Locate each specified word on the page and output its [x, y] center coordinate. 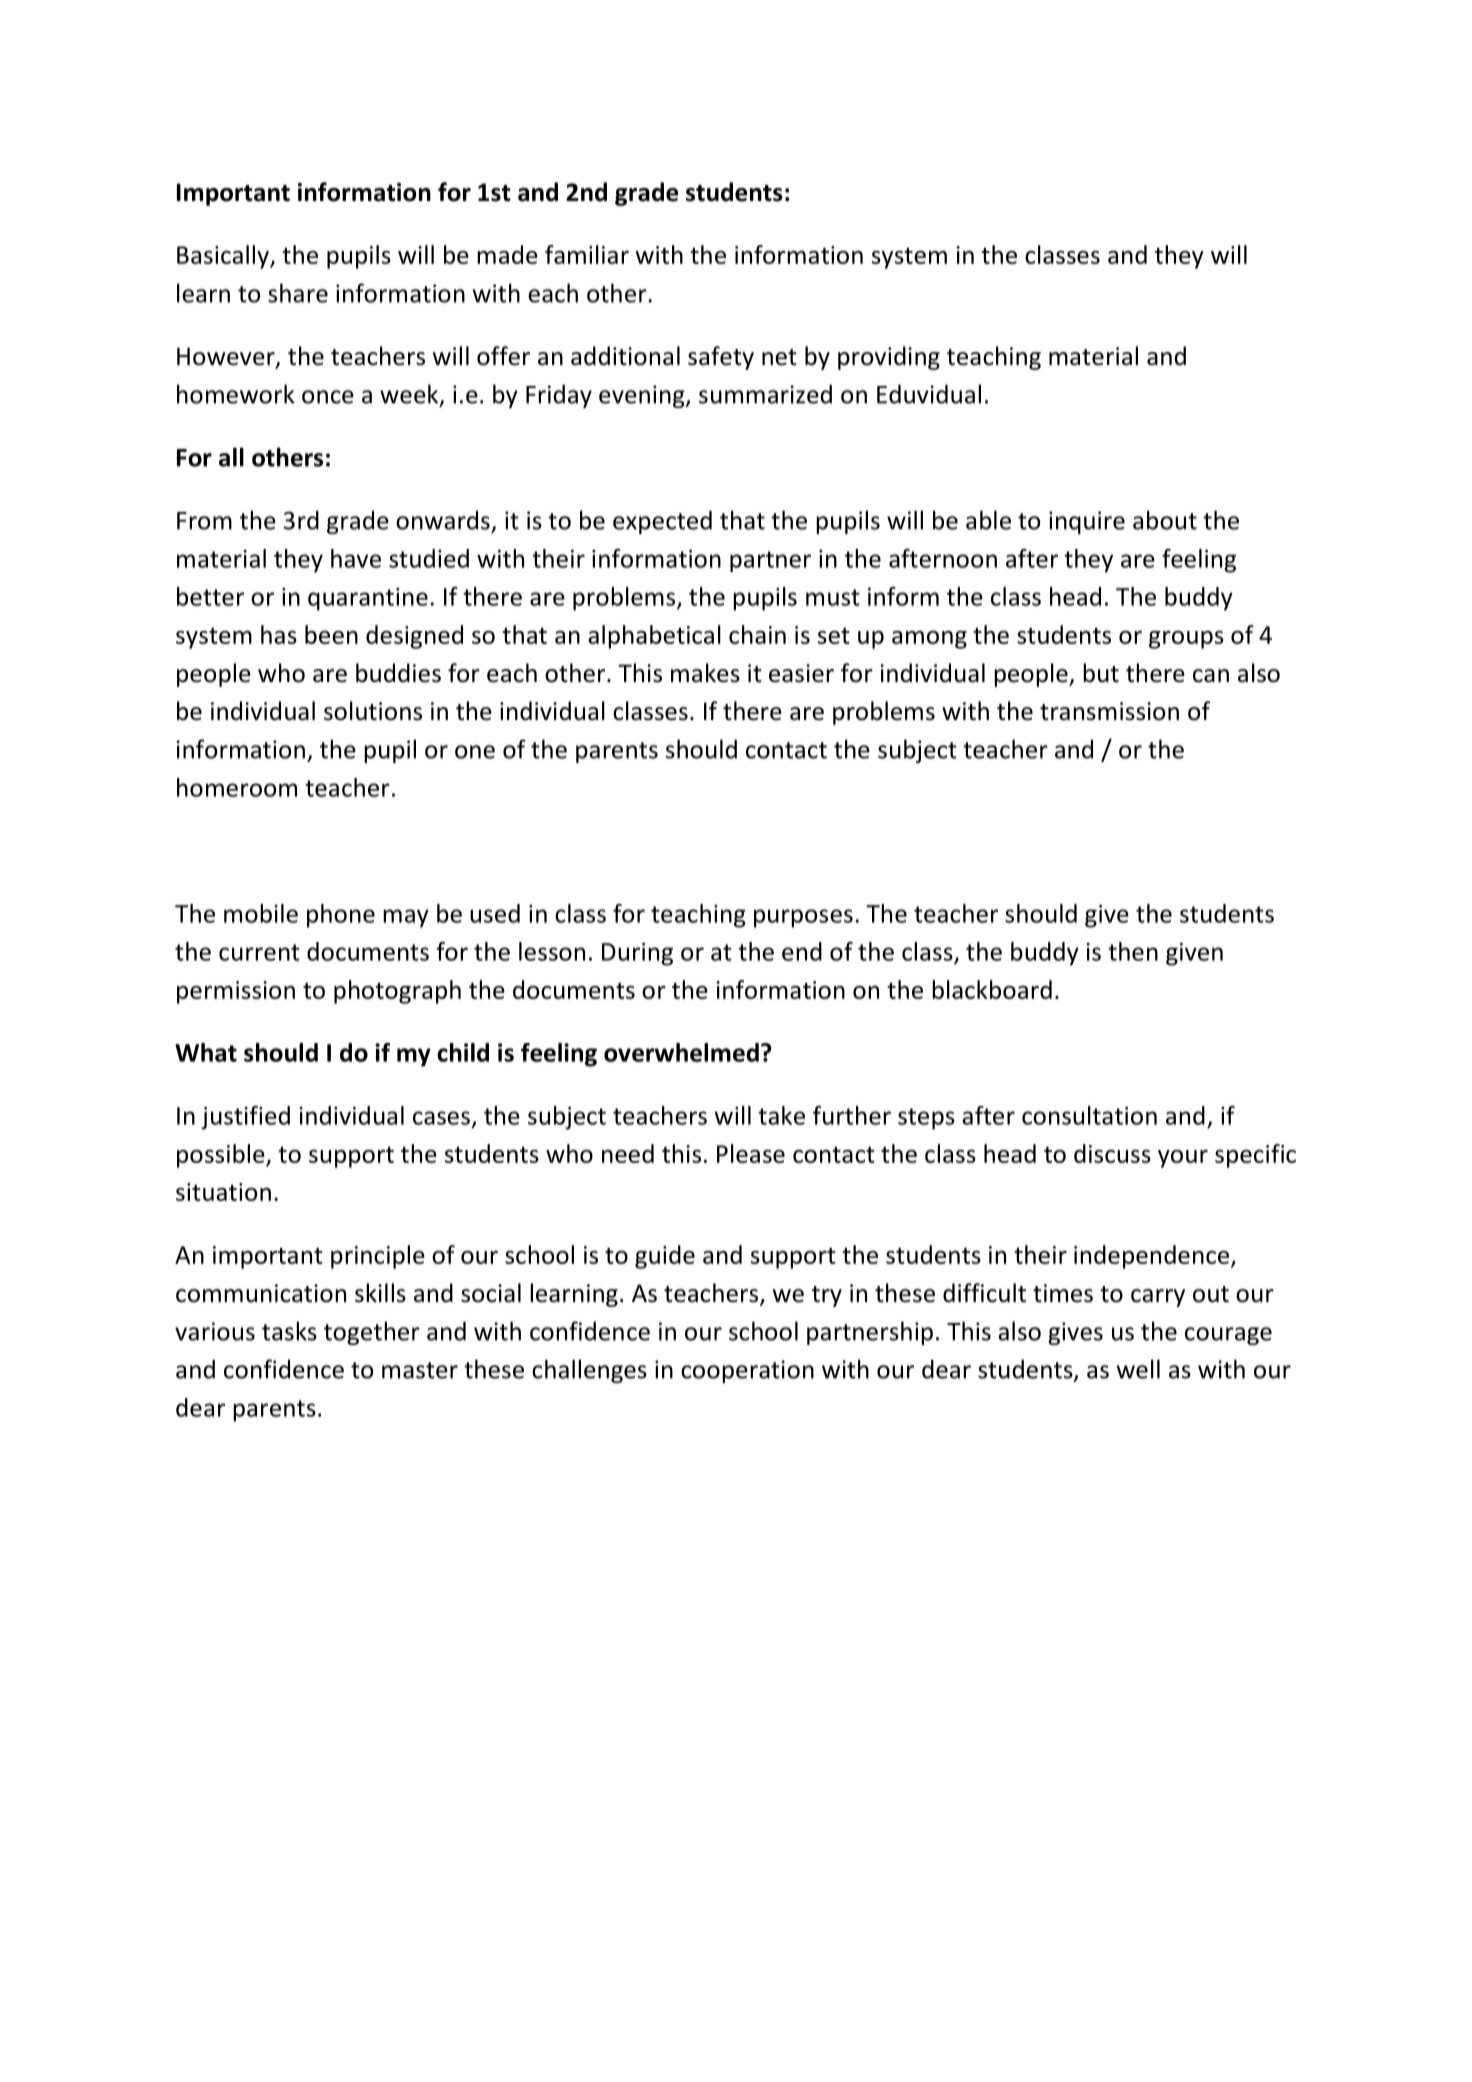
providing [889, 358]
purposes [803, 918]
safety [721, 358]
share [298, 293]
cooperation [747, 1371]
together [372, 1333]
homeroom [237, 787]
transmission [1109, 711]
